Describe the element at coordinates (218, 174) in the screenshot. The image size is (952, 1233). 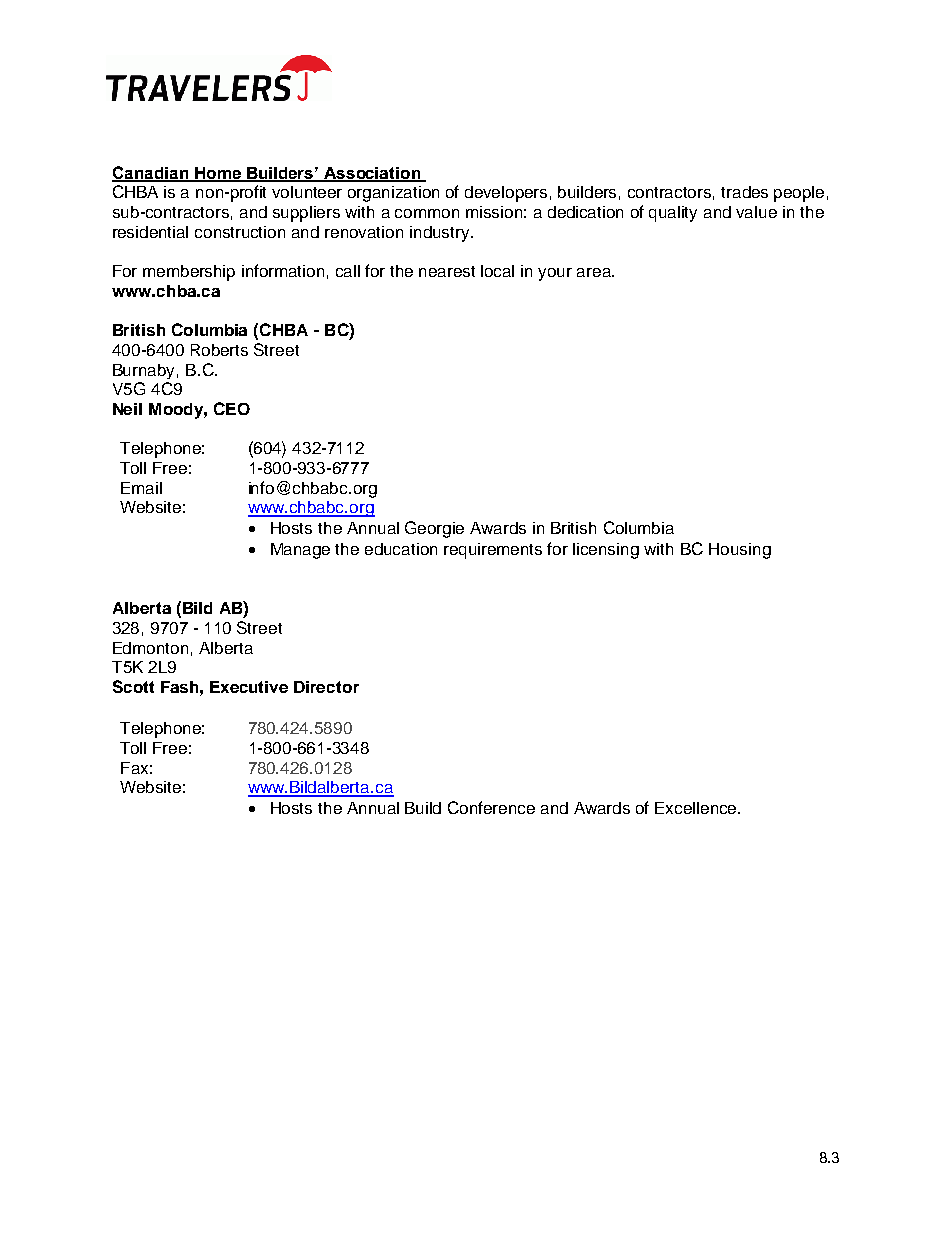
I see `Home` at that location.
